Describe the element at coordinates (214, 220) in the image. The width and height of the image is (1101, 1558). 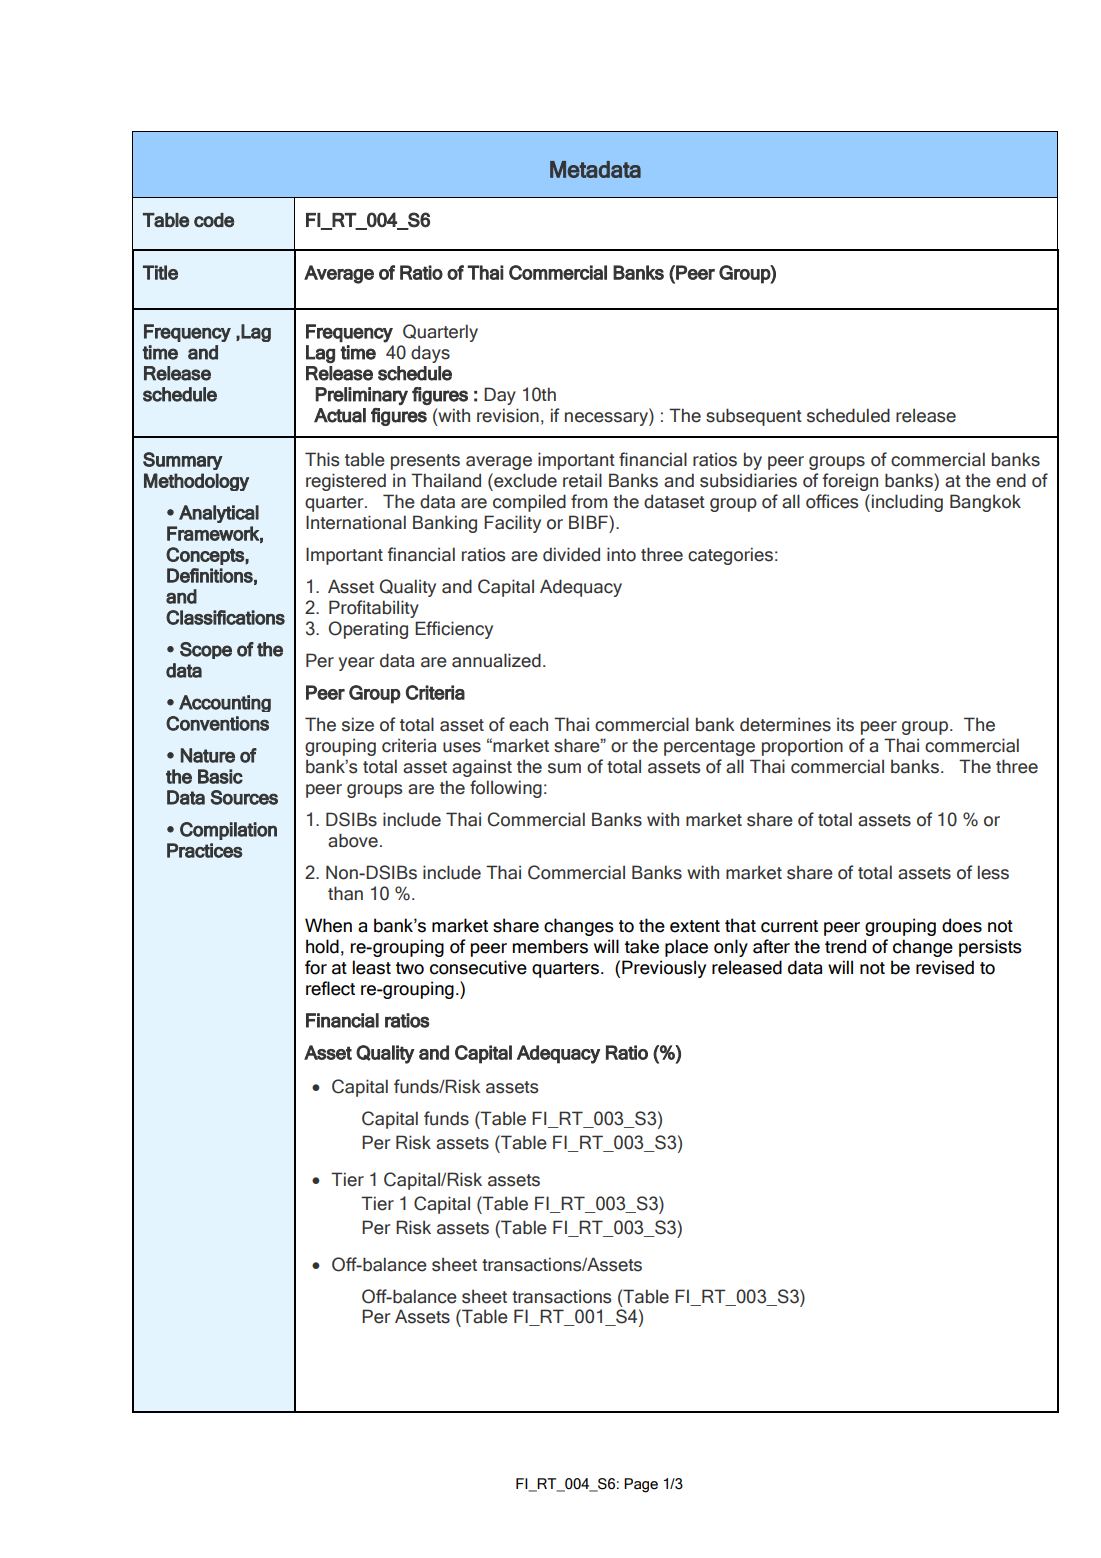
I see `code` at that location.
